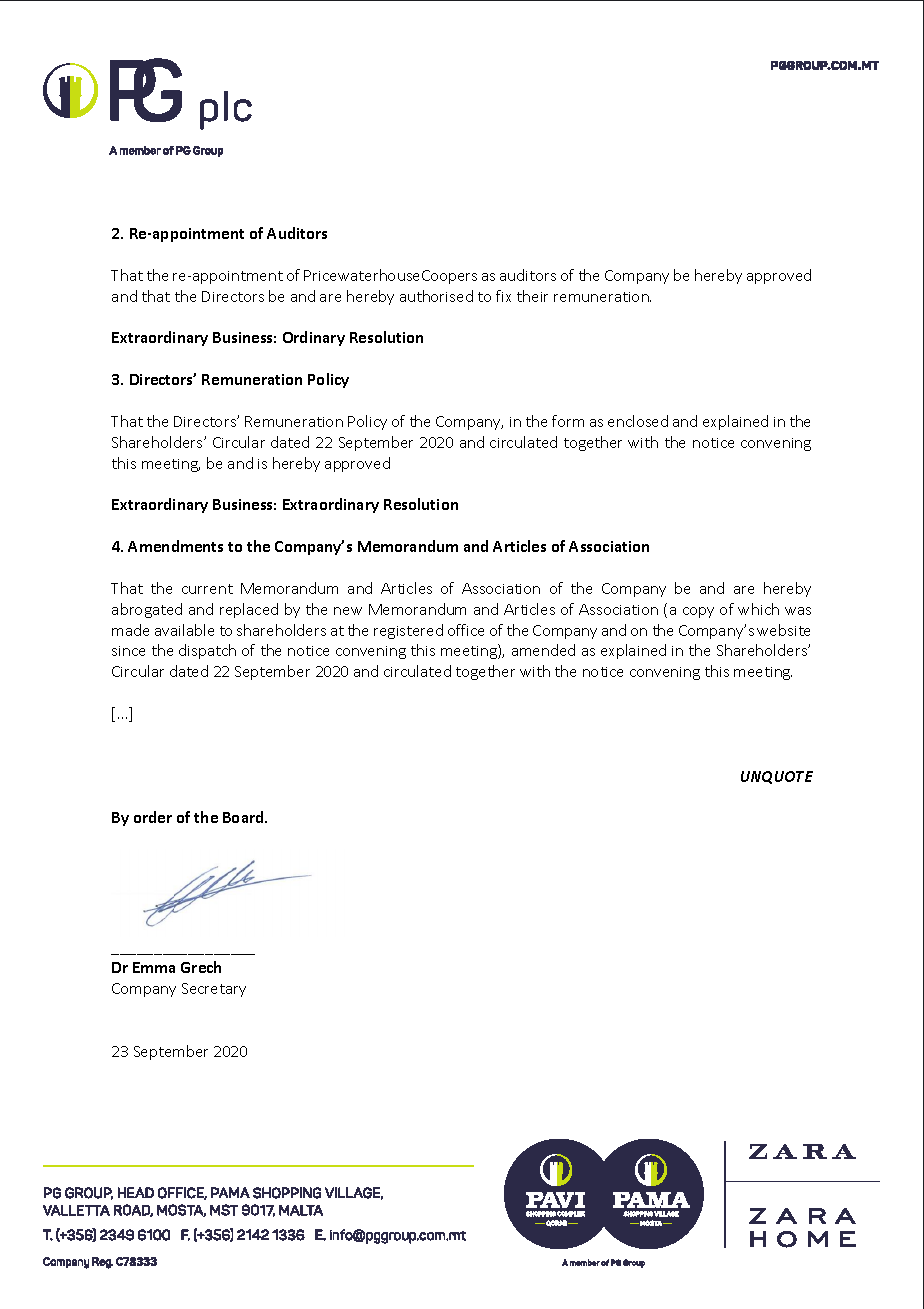  Describe the element at coordinates (436, 296) in the image. I see `authorised` at that location.
